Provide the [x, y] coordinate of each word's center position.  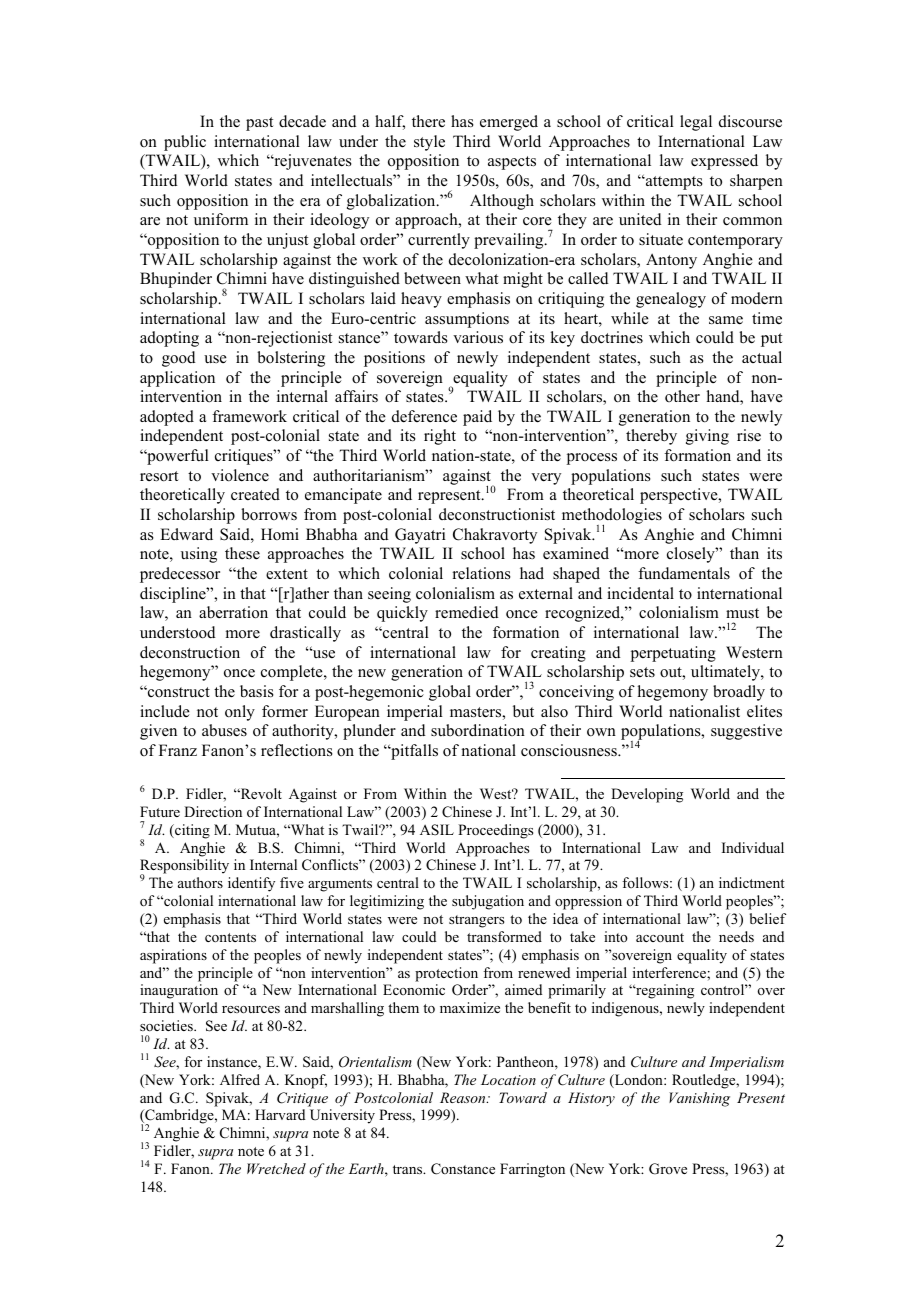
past [259, 124]
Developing [647, 795]
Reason [464, 1097]
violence [240, 475]
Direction [213, 811]
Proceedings [495, 831]
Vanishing [699, 1099]
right [440, 437]
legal [696, 123]
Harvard [280, 1114]
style [429, 143]
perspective [680, 496]
